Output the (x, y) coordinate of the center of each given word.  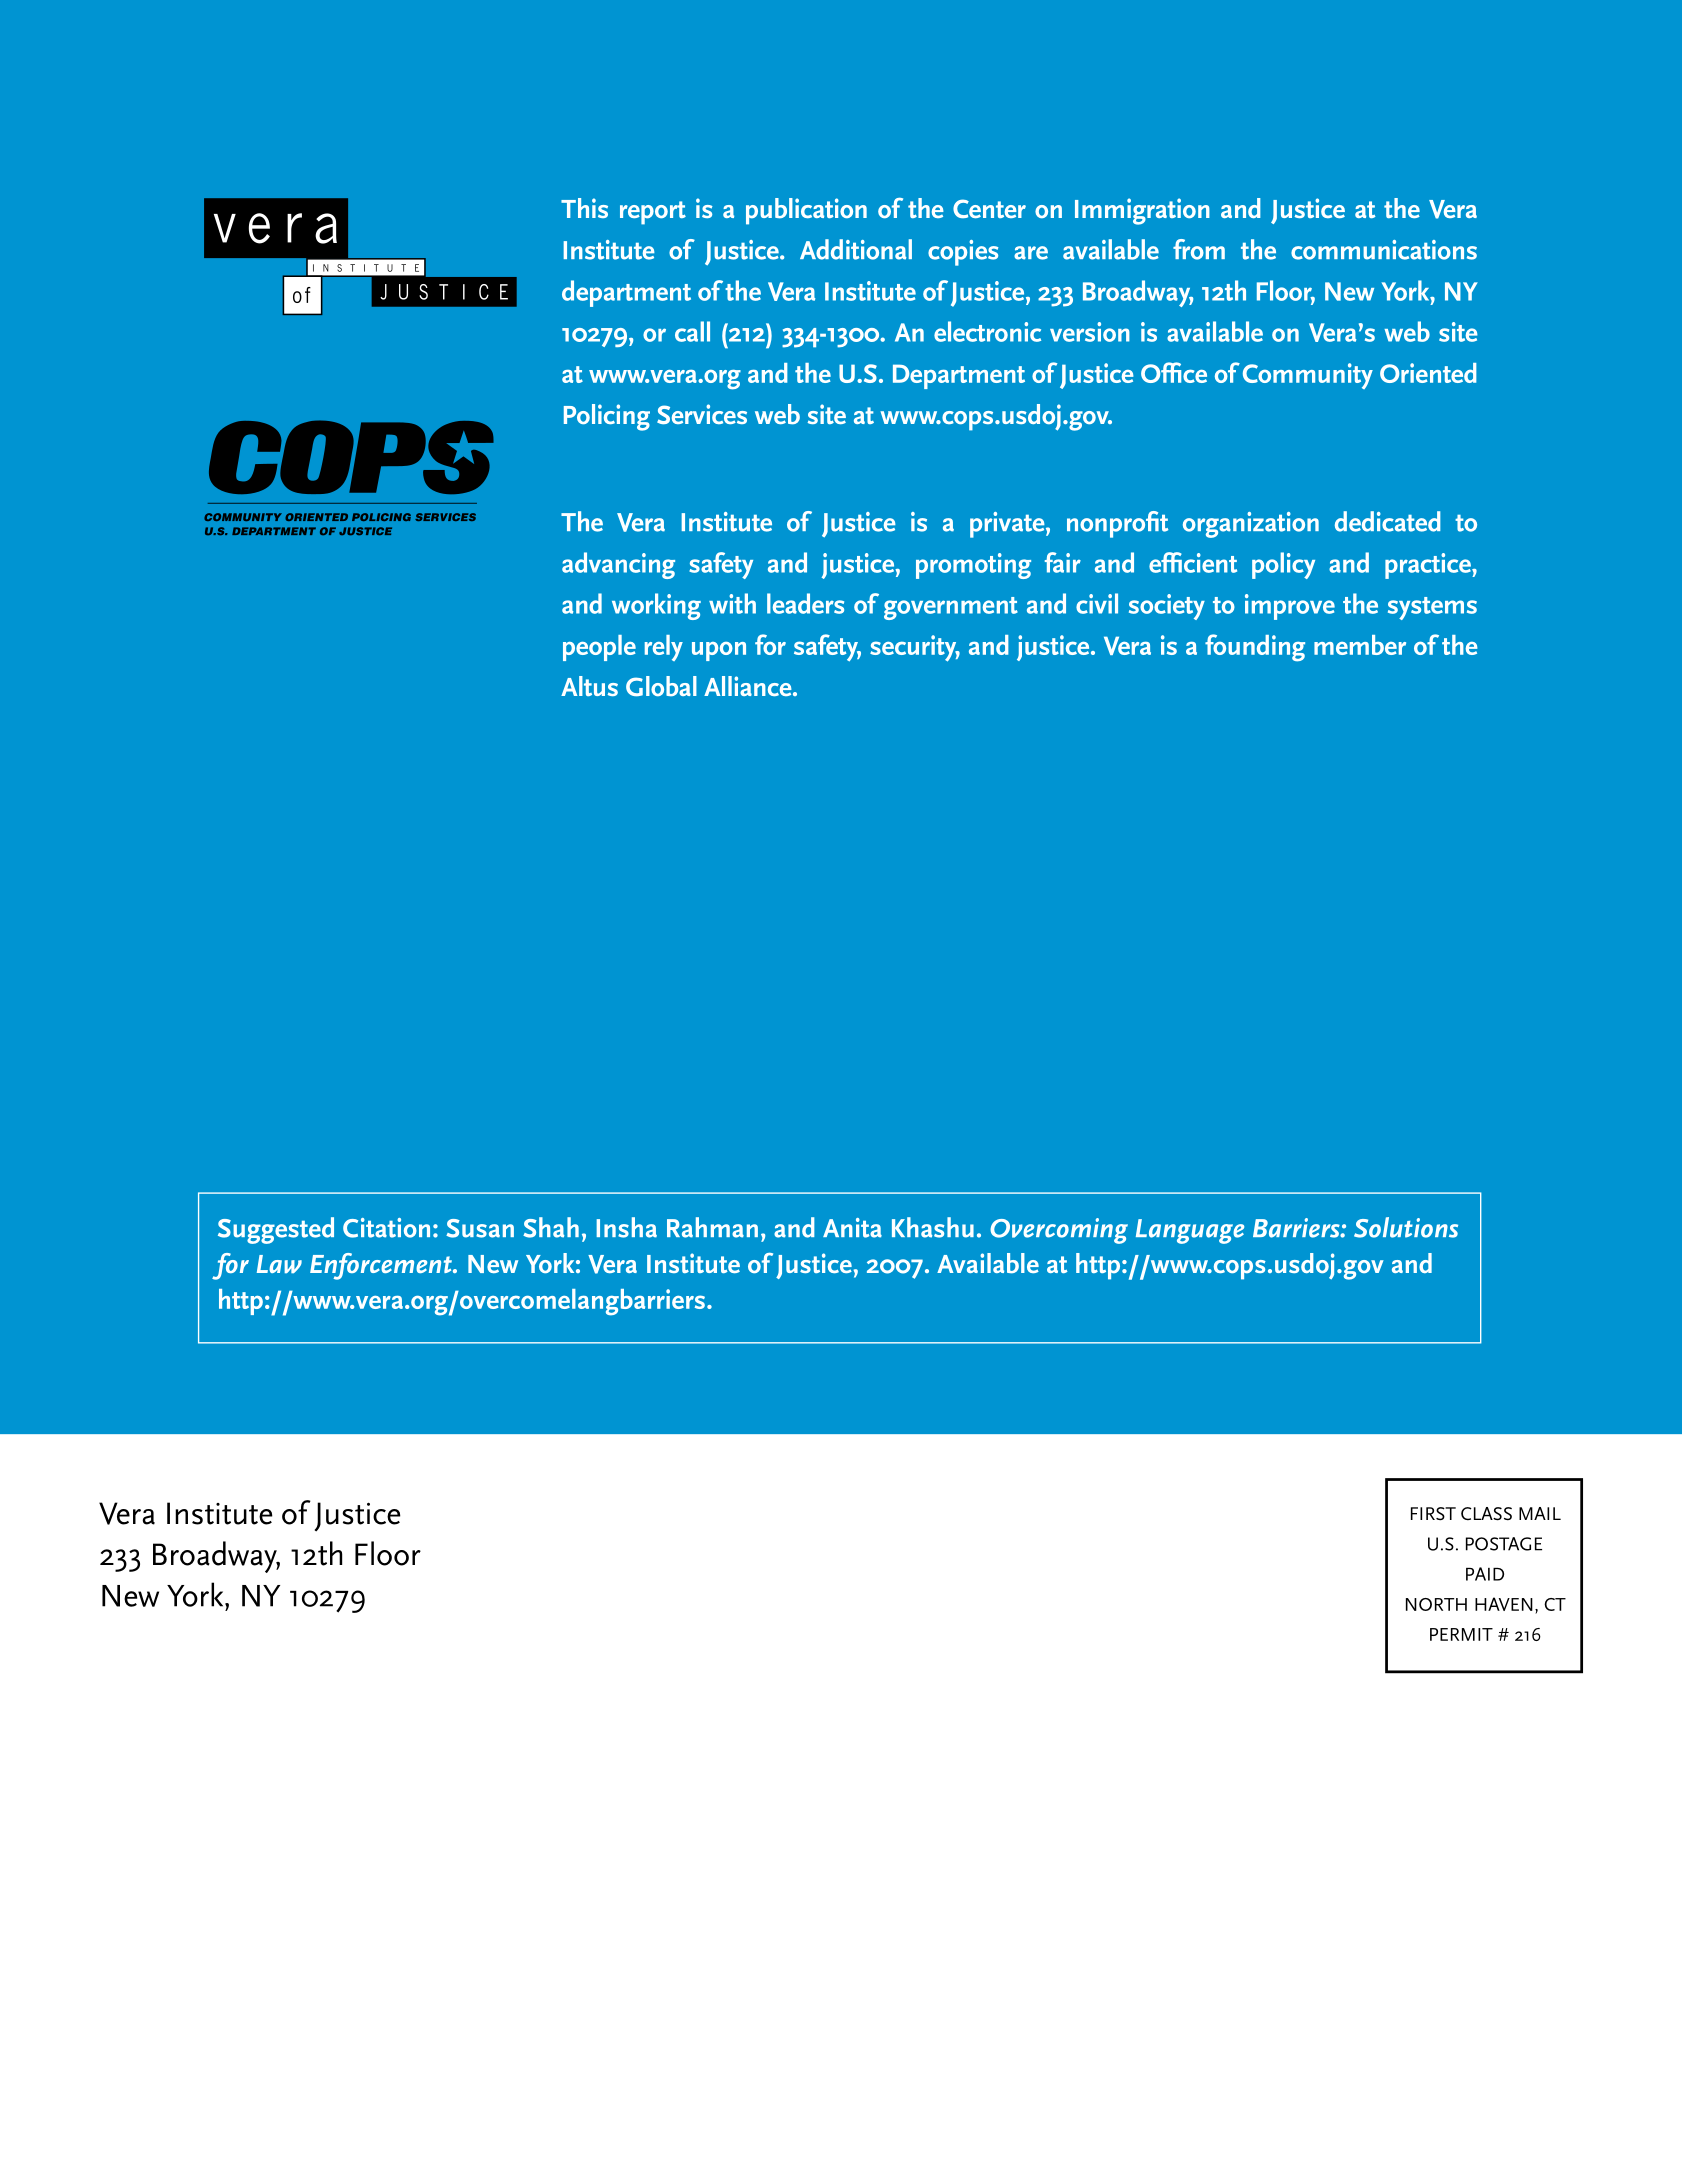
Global (661, 686)
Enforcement (382, 1266)
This (584, 208)
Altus (589, 686)
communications (1384, 250)
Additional (856, 249)
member (1360, 645)
